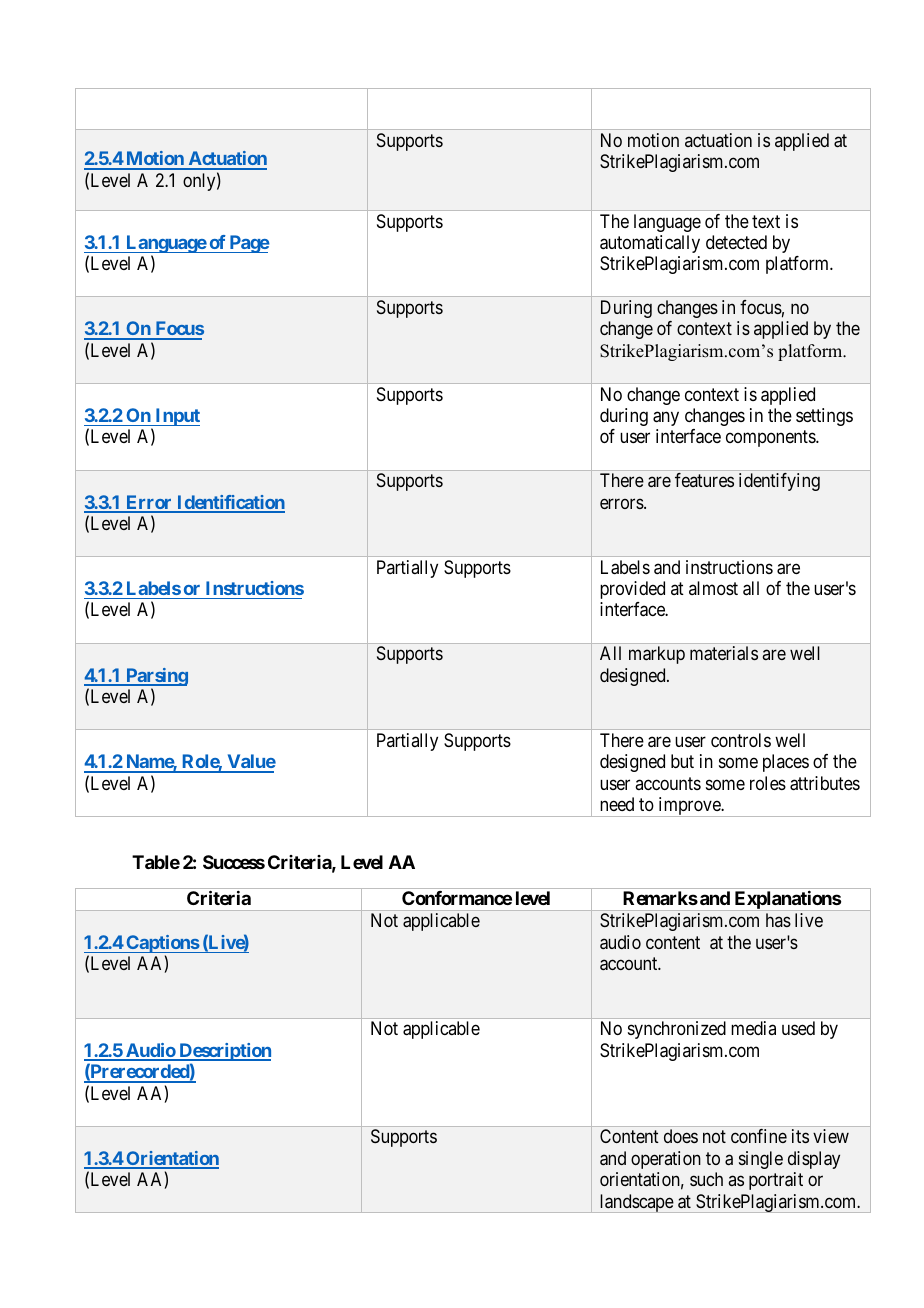 The height and width of the screenshot is (1308, 924). Describe the element at coordinates (650, 244) in the screenshot. I see `automatically` at that location.
